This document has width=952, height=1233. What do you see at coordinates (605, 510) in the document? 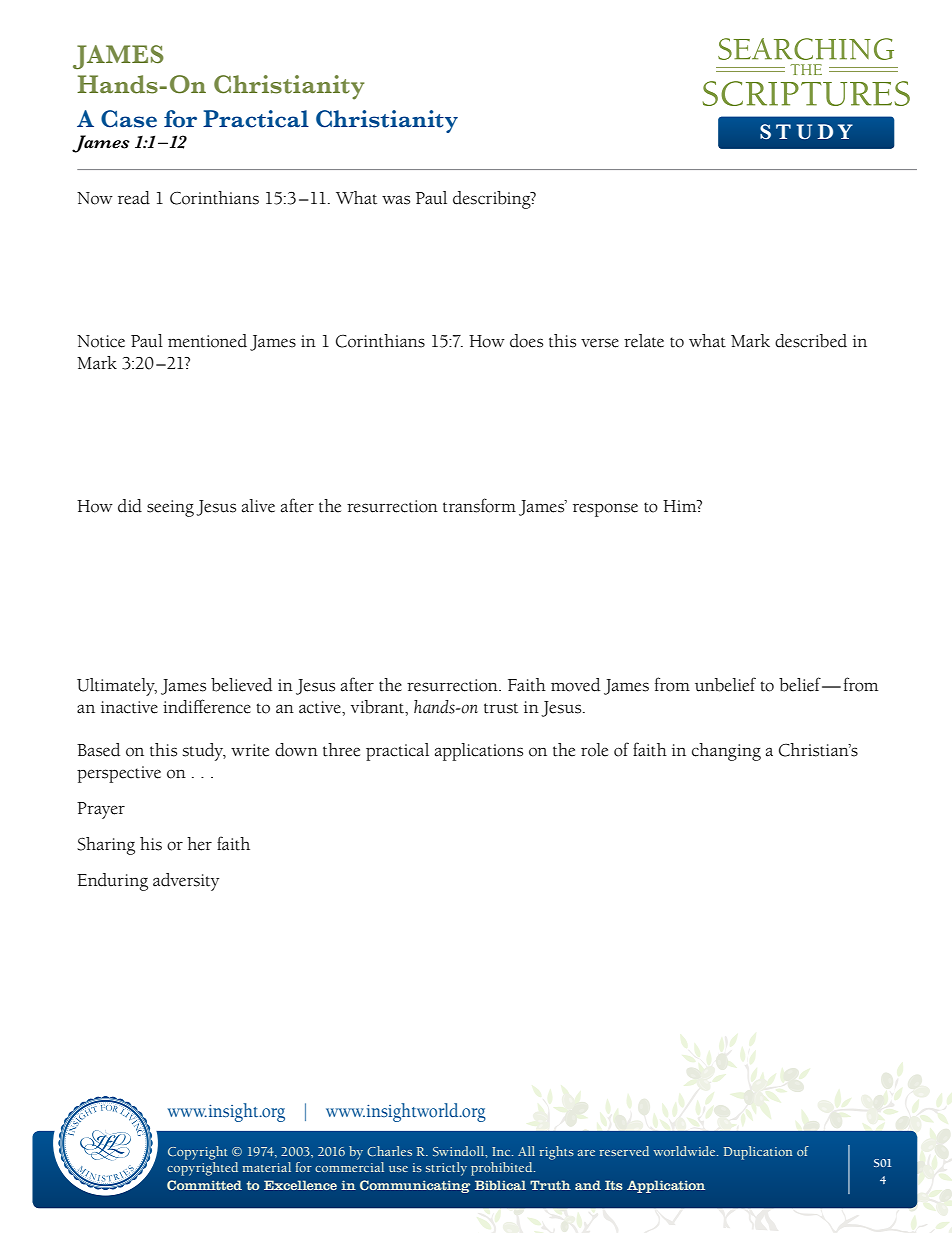
I see `response` at bounding box center [605, 510].
